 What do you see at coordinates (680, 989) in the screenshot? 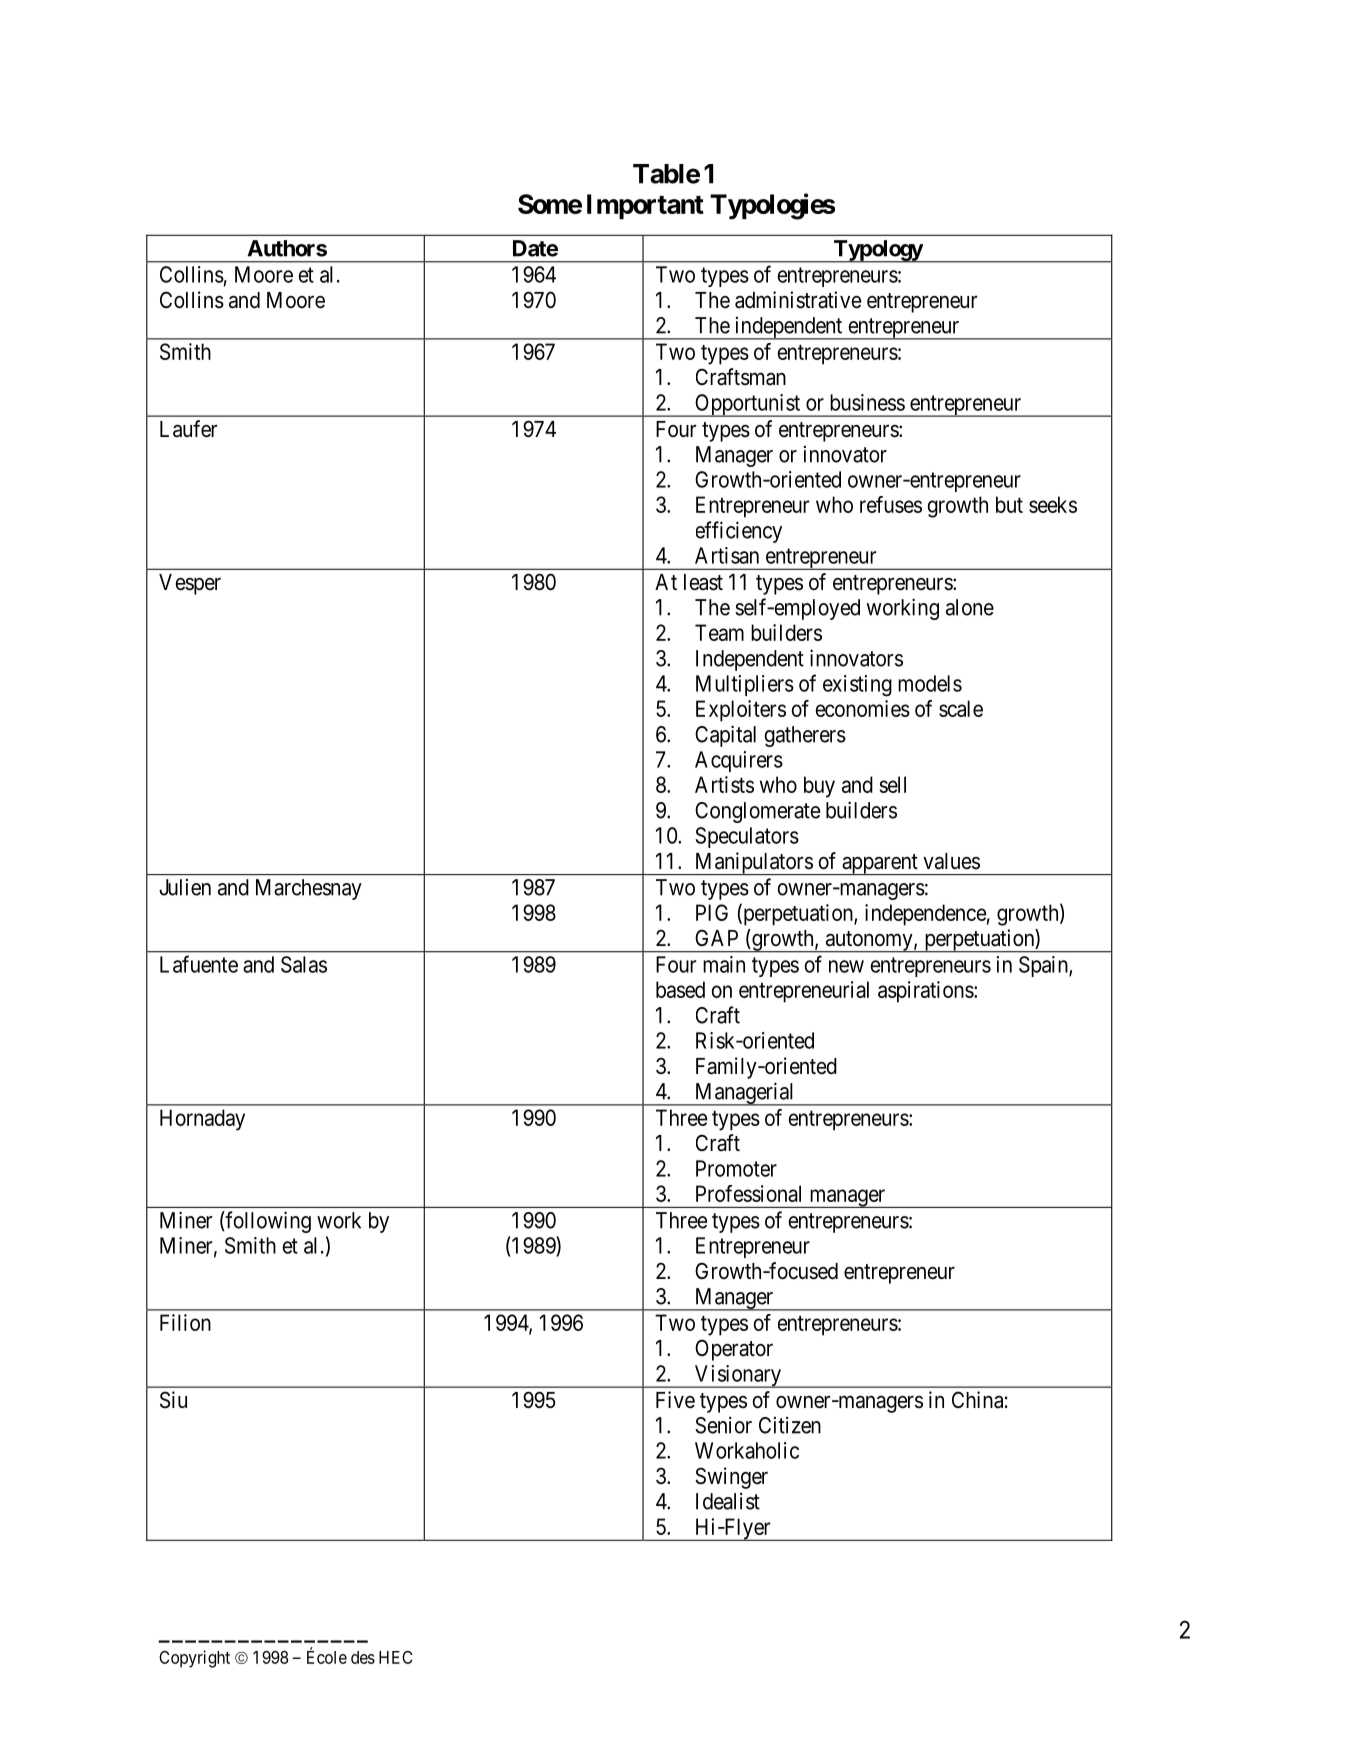
I see `based` at bounding box center [680, 989].
